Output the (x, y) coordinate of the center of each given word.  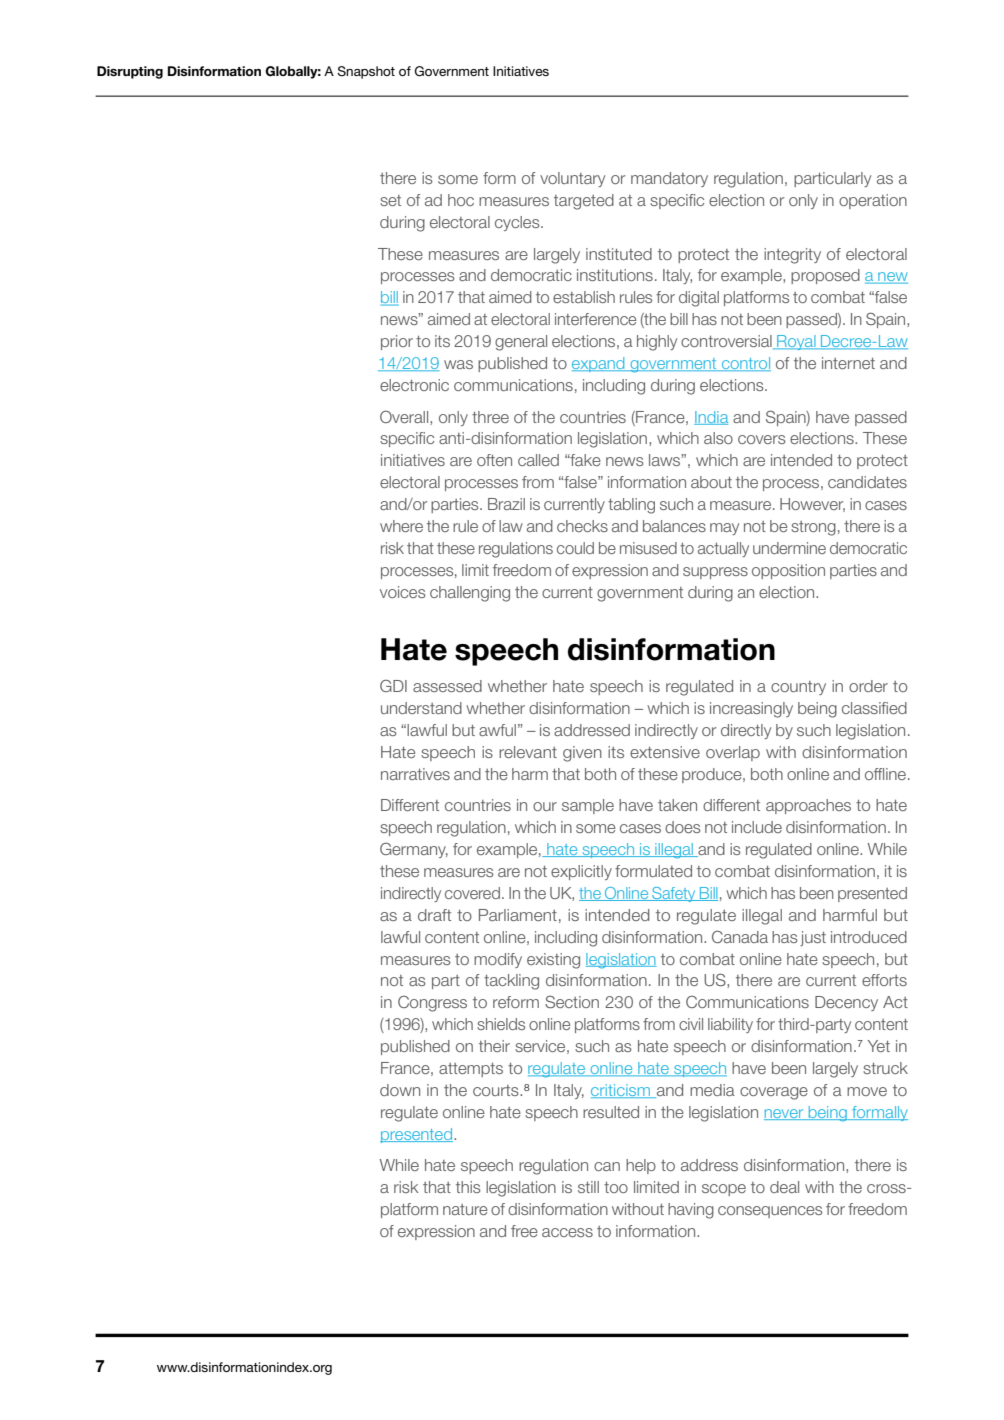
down (400, 1090)
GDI (393, 686)
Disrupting (130, 72)
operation (873, 201)
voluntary (572, 179)
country (798, 688)
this (468, 1187)
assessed (447, 686)
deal (784, 1187)
